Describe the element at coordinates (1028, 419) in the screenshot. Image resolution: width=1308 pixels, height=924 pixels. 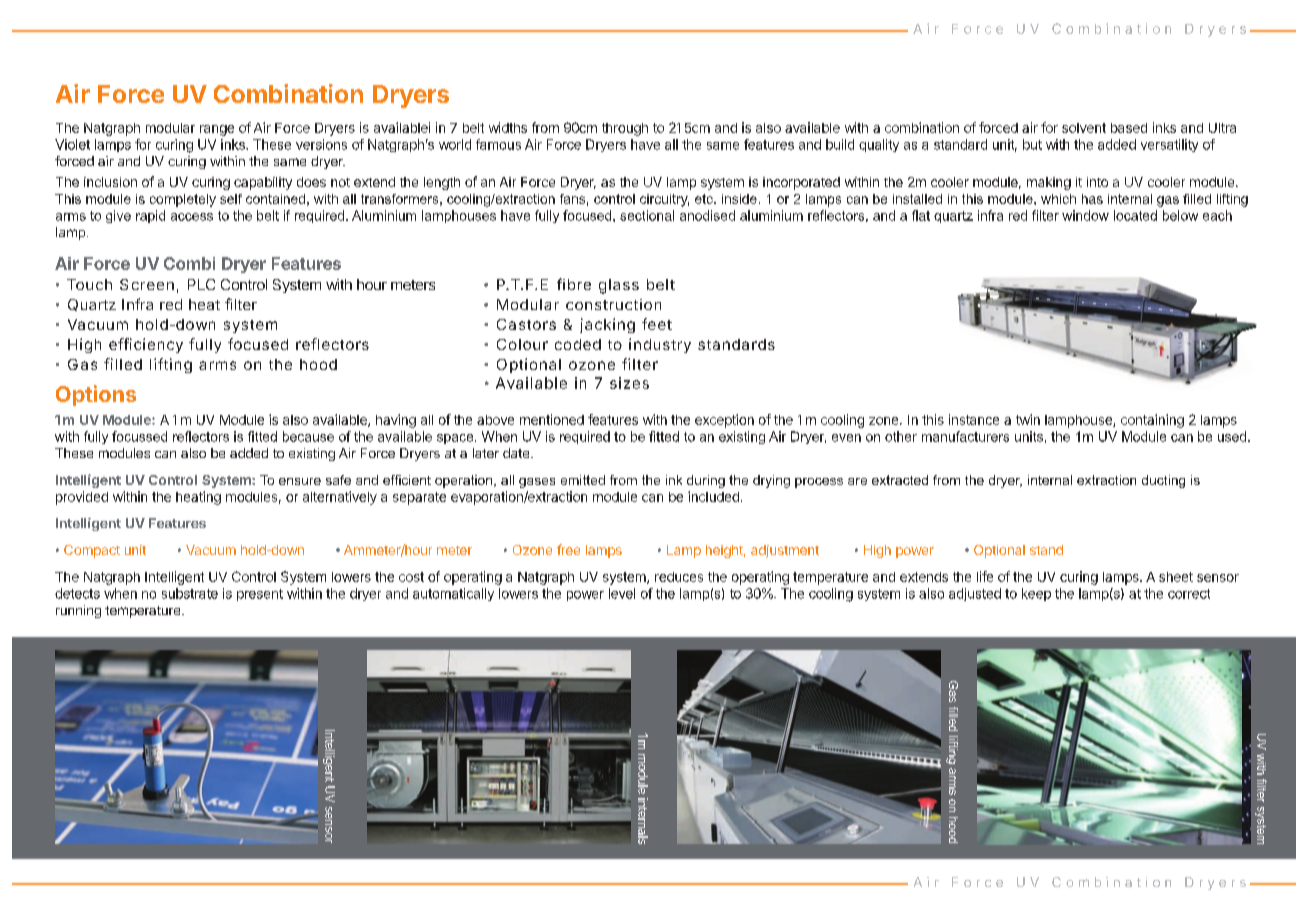
I see `twin` at that location.
